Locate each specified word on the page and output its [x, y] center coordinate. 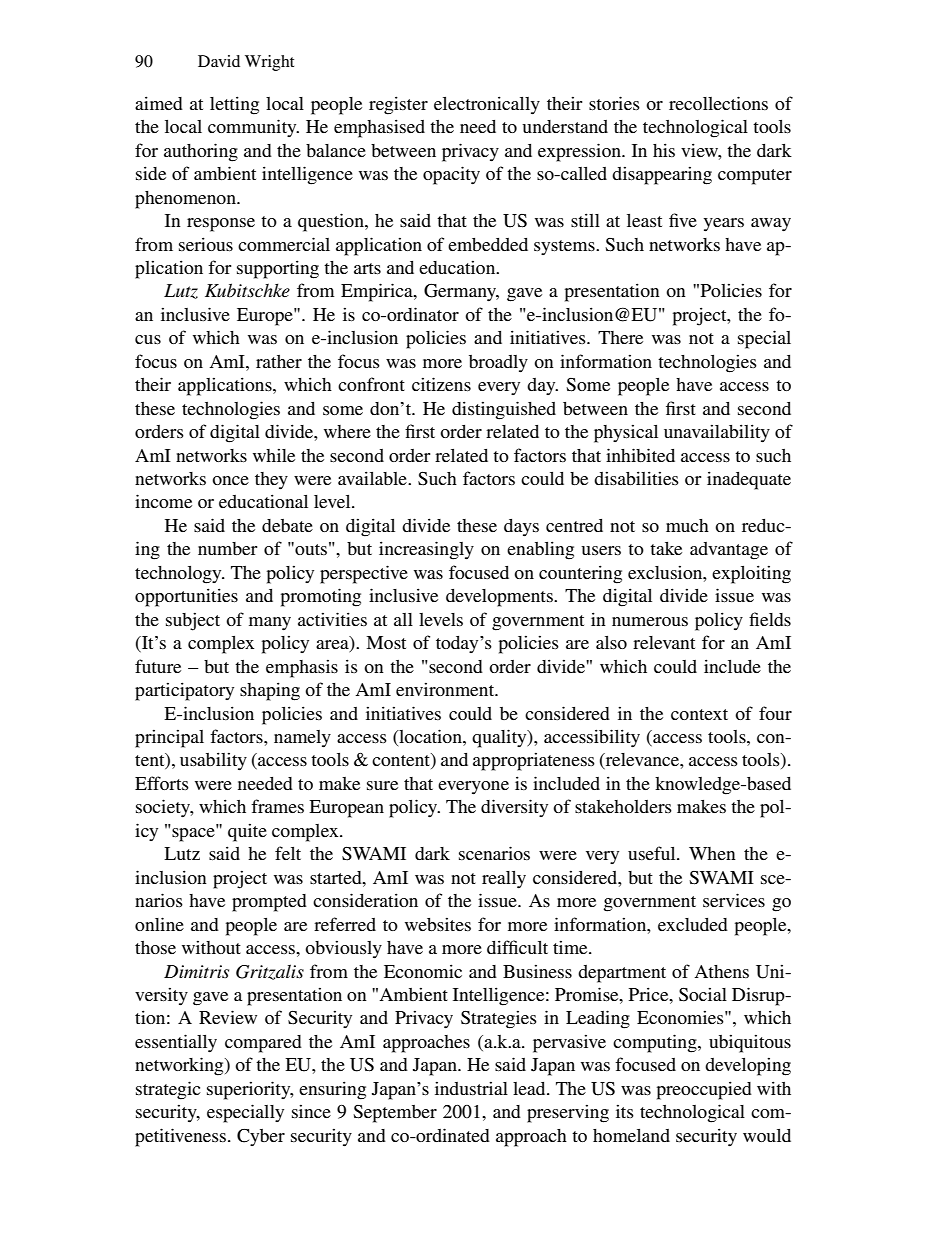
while [274, 455]
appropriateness [534, 761]
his [664, 150]
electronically [487, 105]
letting [234, 105]
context [699, 714]
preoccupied [704, 1090]
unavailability [717, 433]
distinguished [504, 410]
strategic [168, 1090]
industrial [471, 1088]
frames [277, 806]
